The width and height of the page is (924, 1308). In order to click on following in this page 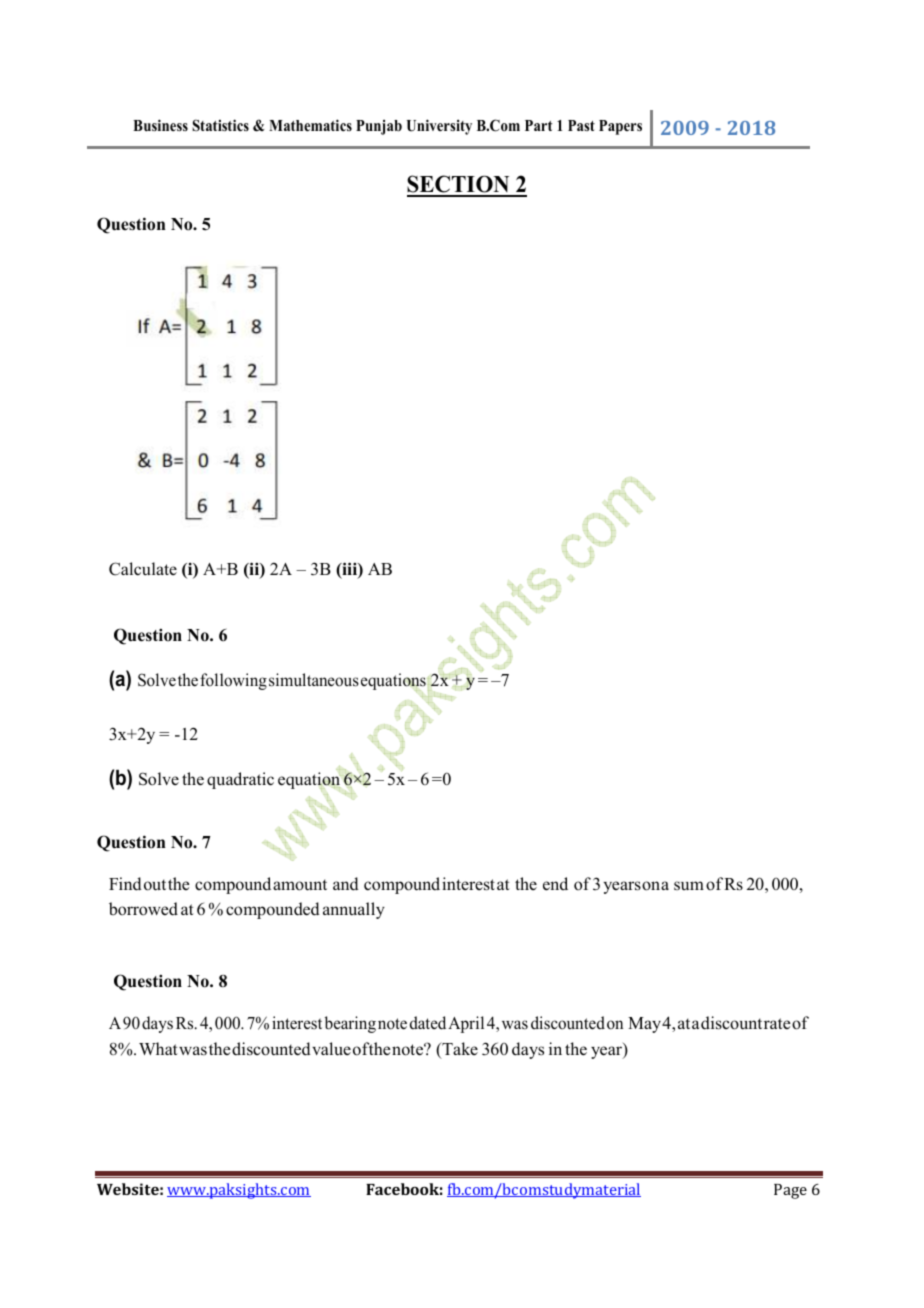, I will do `click(233, 681)`.
